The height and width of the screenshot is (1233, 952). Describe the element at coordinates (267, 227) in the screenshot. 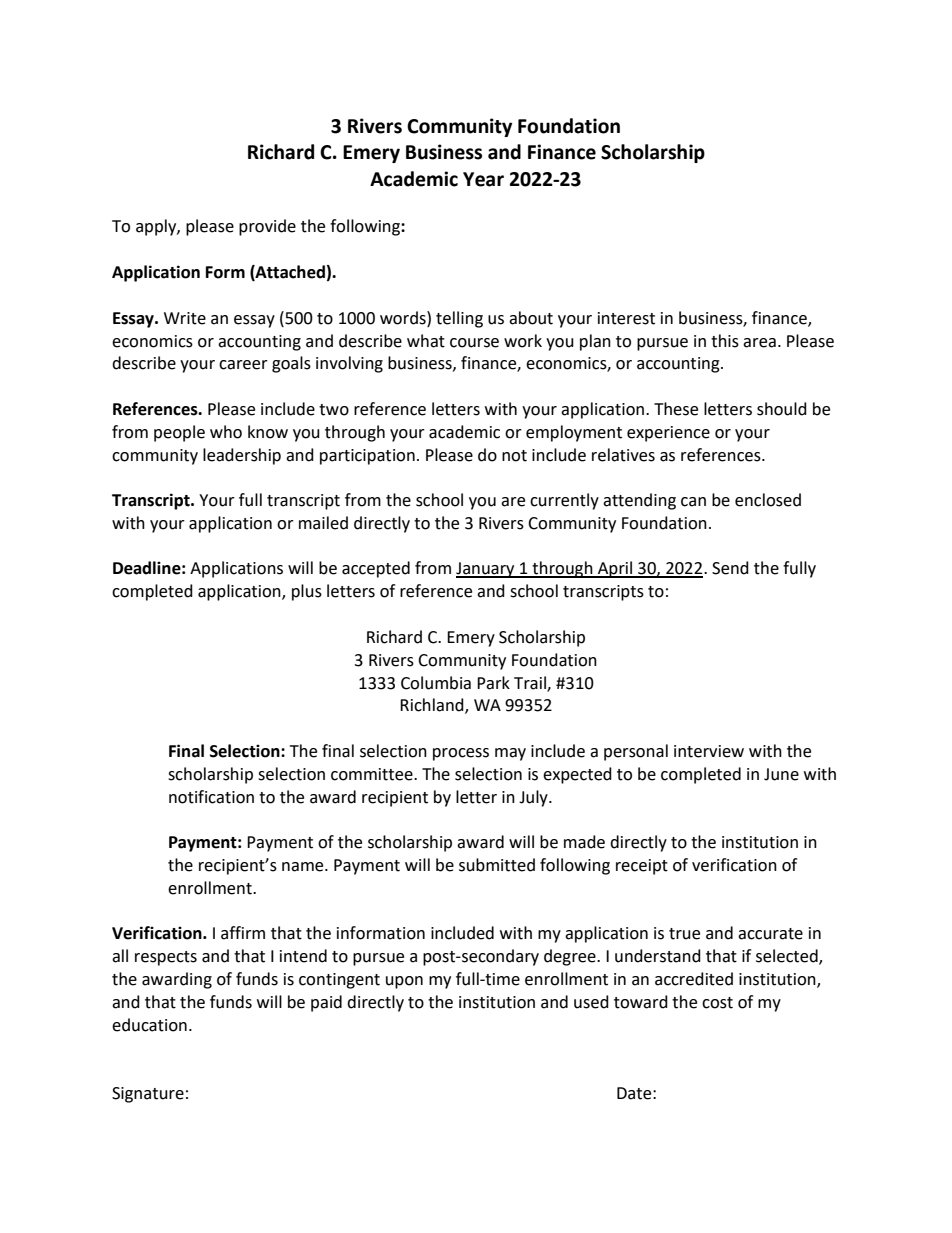

I see `provide` at that location.
